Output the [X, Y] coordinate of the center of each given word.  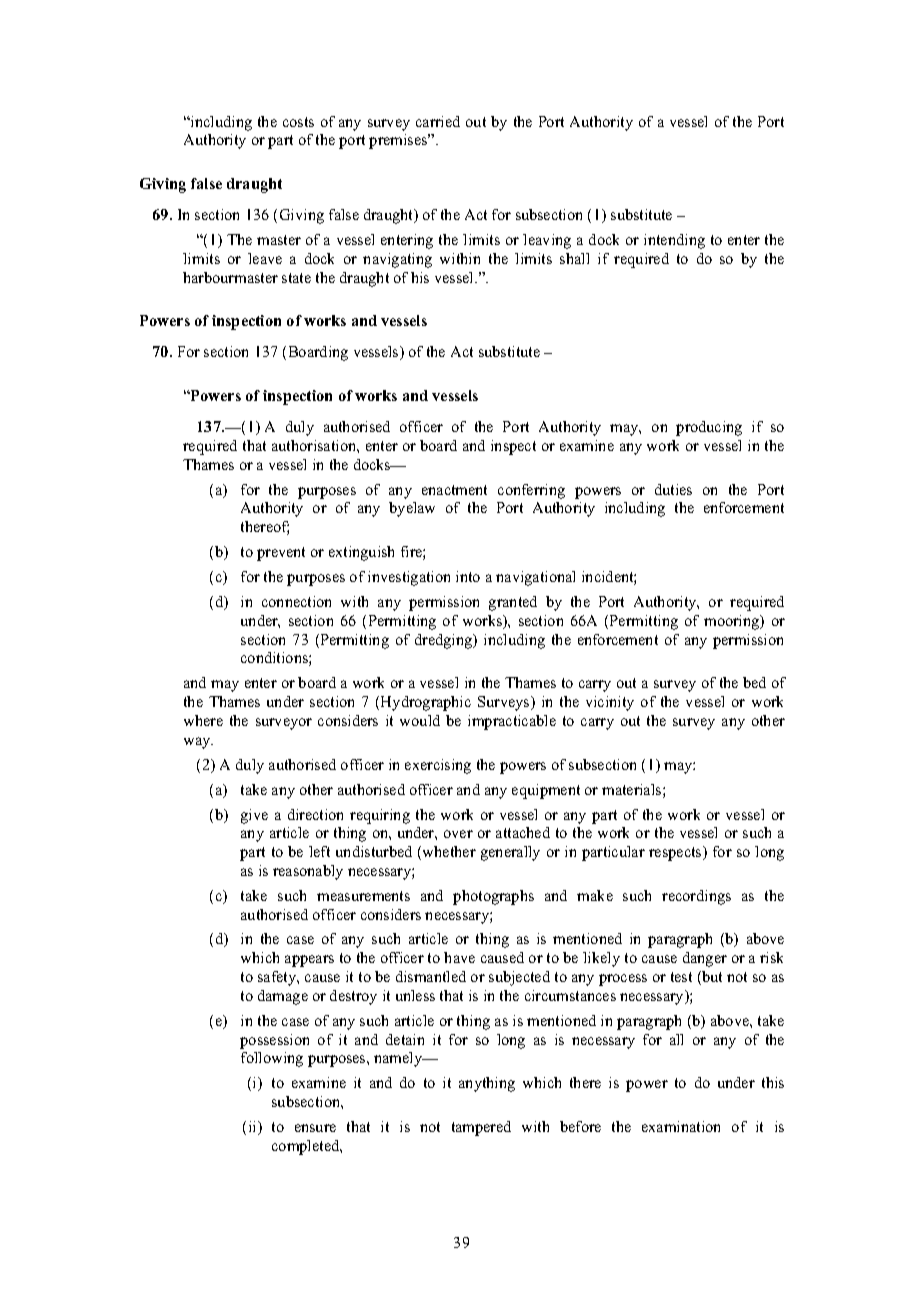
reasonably [308, 872]
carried [438, 121]
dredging [445, 641]
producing [709, 428]
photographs [493, 897]
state [296, 278]
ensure [315, 1128]
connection [296, 601]
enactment [454, 490]
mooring [733, 622]
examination [681, 1126]
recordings [696, 897]
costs [298, 122]
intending [674, 241]
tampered [481, 1128]
